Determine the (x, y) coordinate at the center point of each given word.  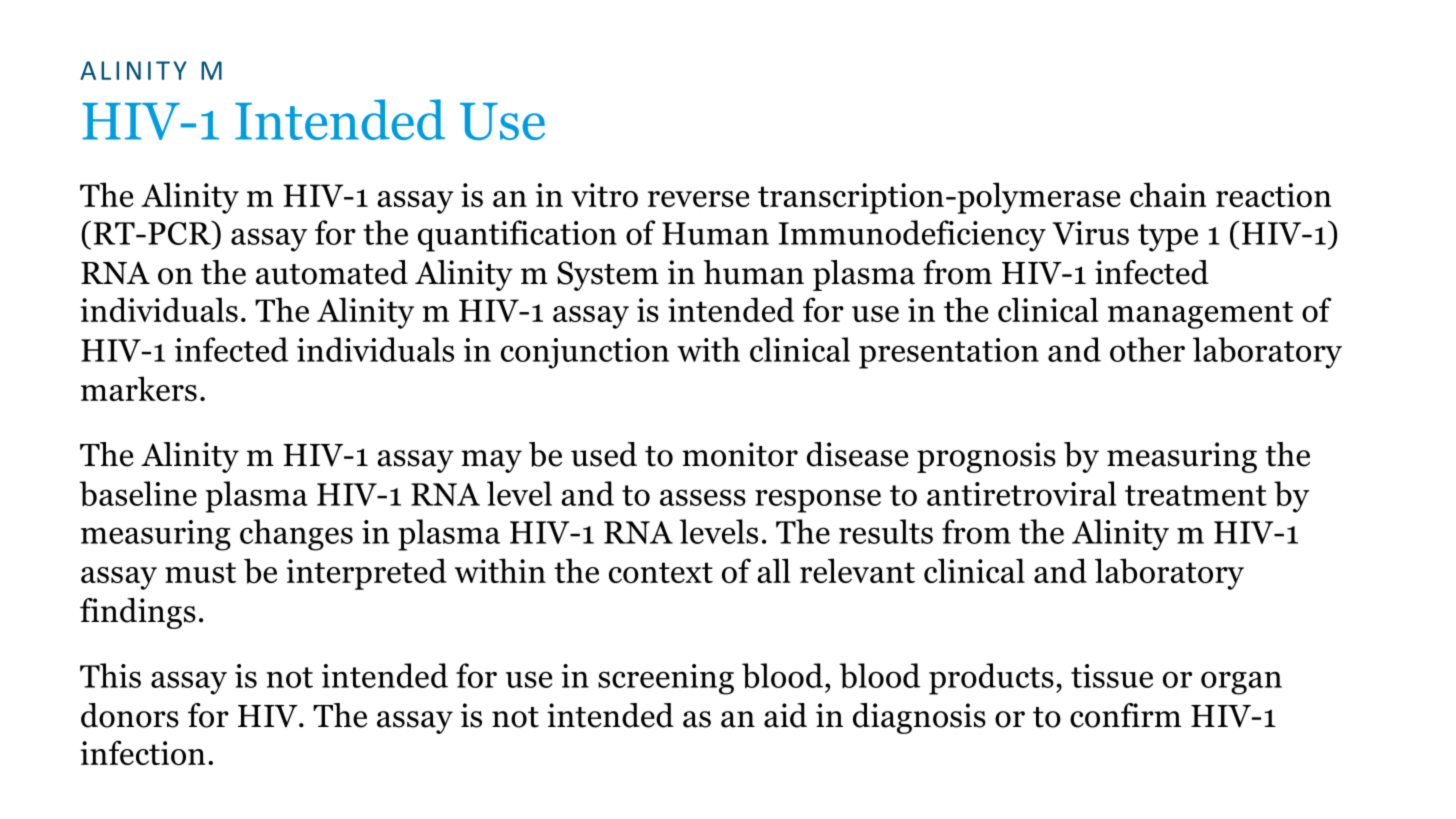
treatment (1196, 495)
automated (332, 272)
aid (785, 715)
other (1147, 349)
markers (139, 388)
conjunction (585, 353)
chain (1168, 194)
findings (138, 613)
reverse (699, 199)
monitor (740, 454)
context (661, 573)
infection (143, 753)
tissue (1112, 676)
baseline (138, 493)
